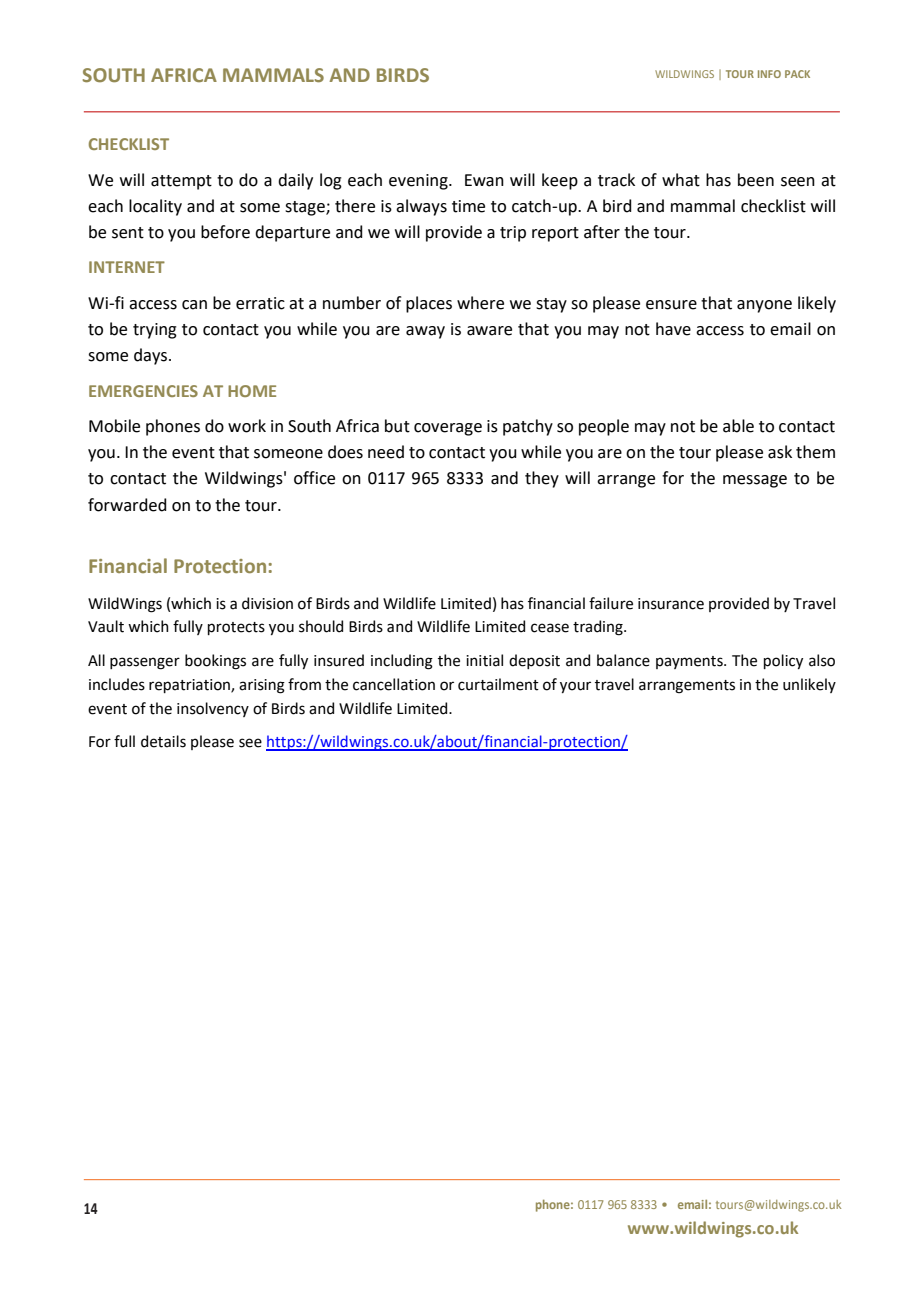 This page has width=924, height=1308. I want to click on curtailment, so click(498, 684).
